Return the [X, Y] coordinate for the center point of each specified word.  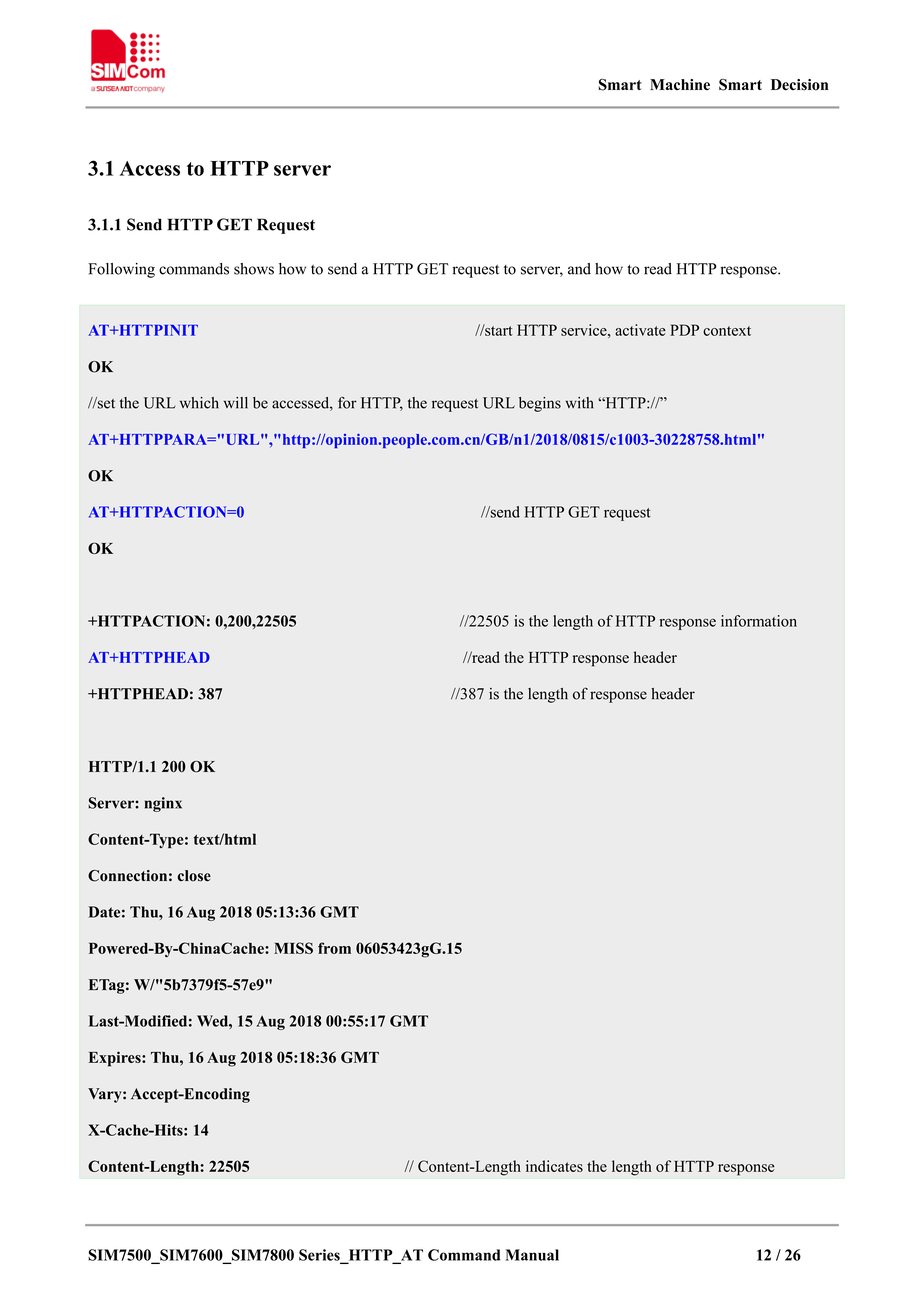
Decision [799, 85]
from [334, 948]
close [194, 876]
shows [254, 269]
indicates [554, 1166]
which [199, 403]
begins [540, 404]
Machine [680, 84]
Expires [116, 1059]
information [759, 621]
